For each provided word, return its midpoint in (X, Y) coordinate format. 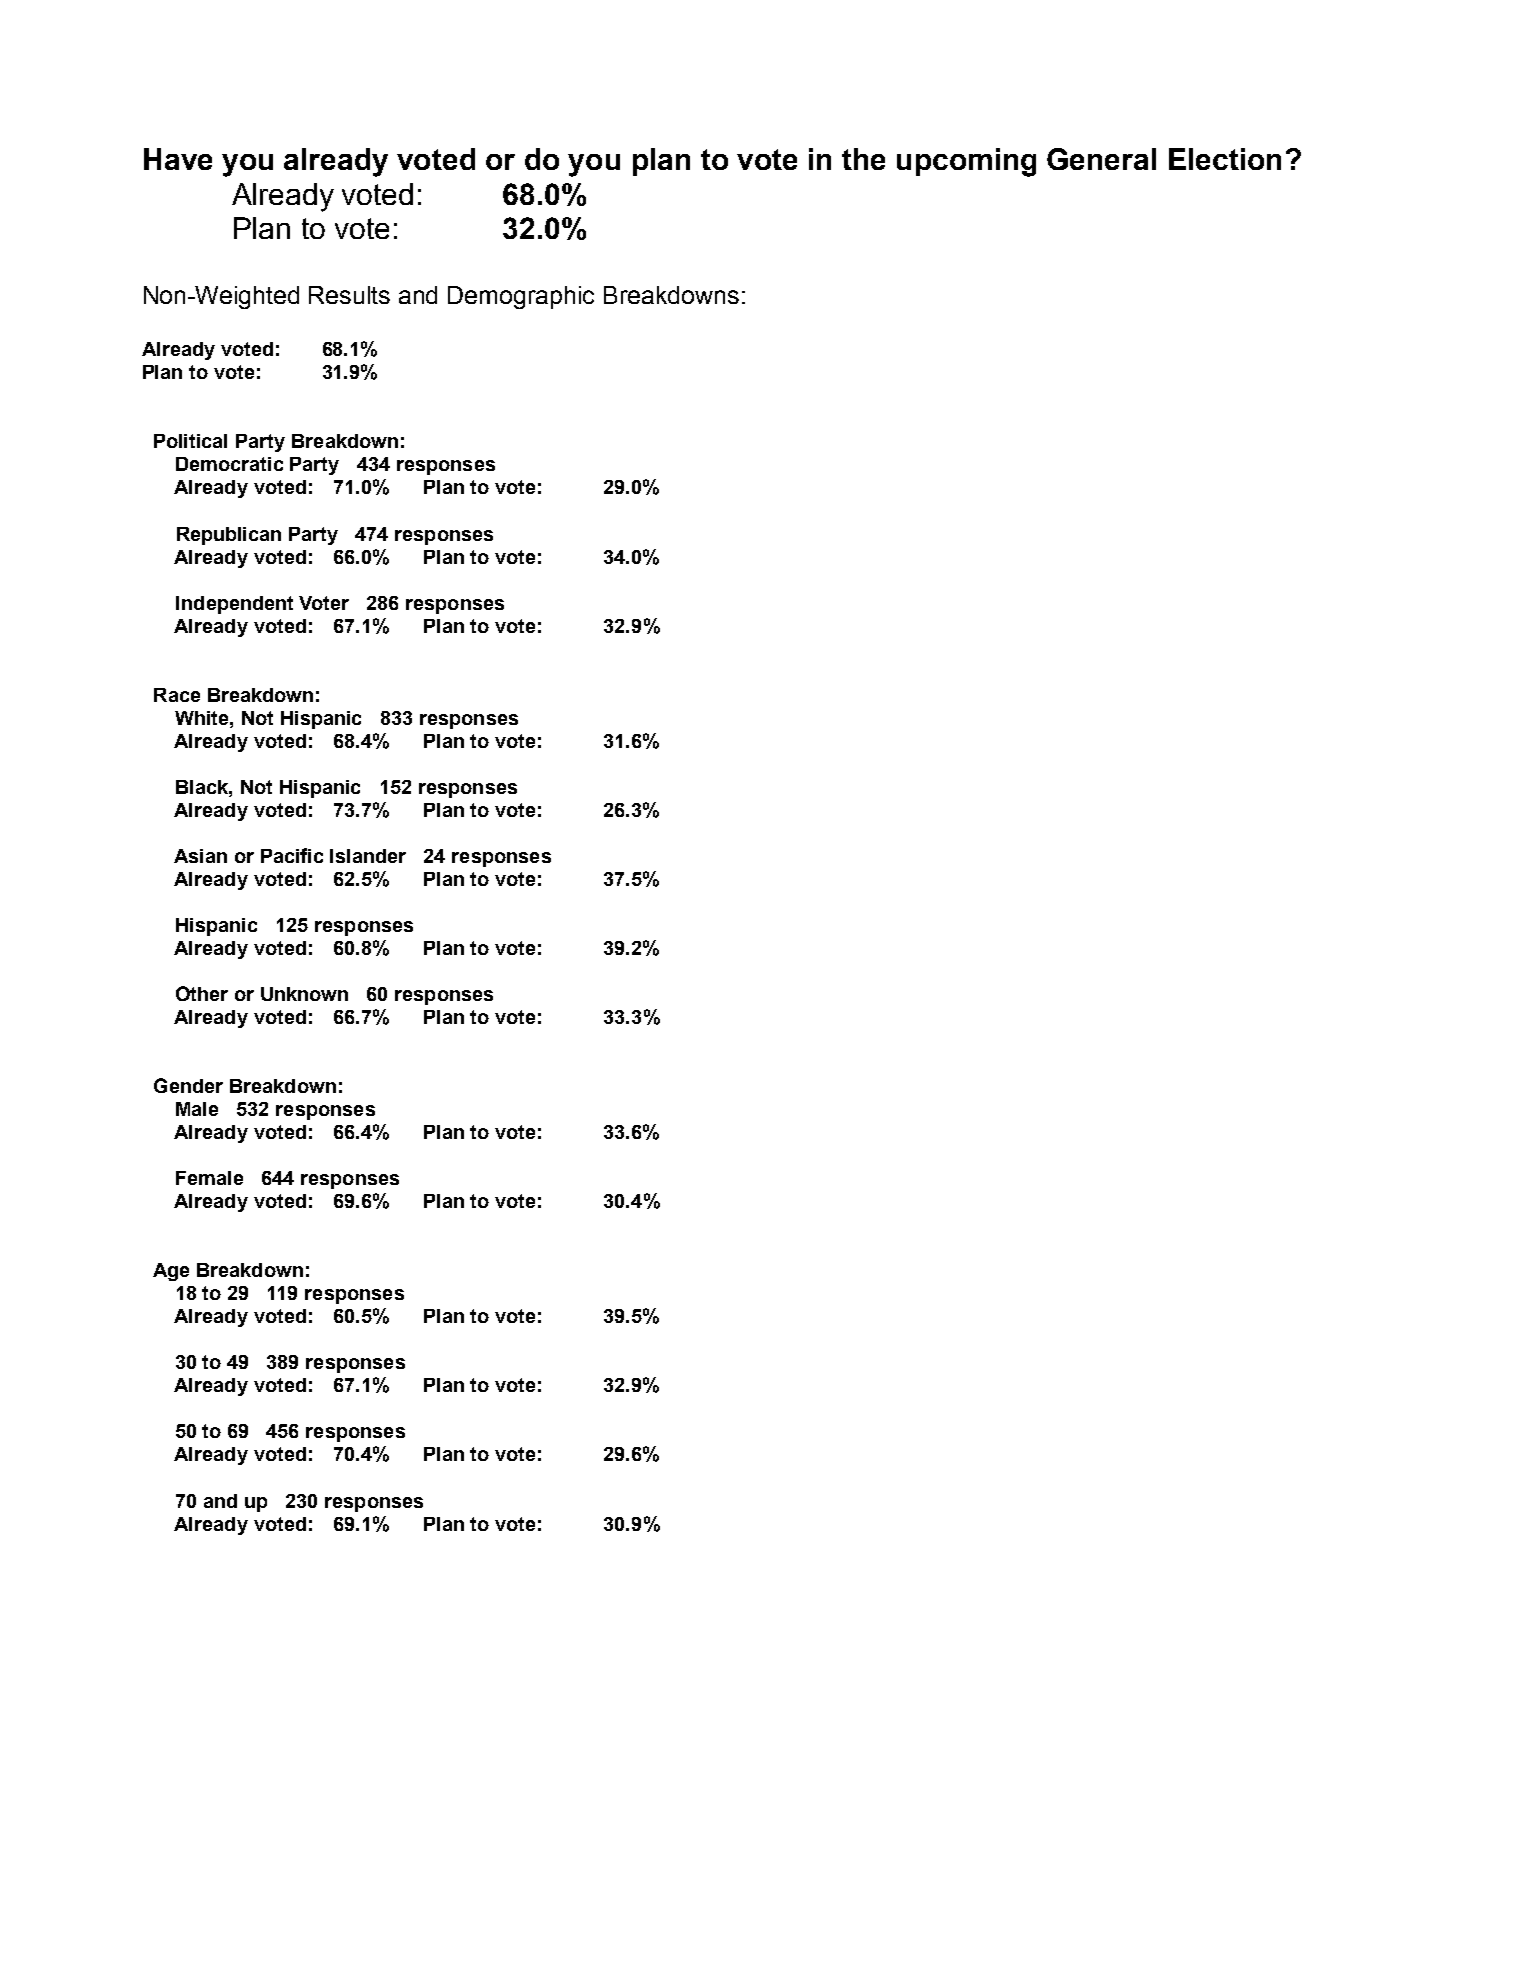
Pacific (292, 855)
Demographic (521, 297)
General (1101, 159)
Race (177, 695)
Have (178, 159)
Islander (368, 856)
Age (171, 1272)
